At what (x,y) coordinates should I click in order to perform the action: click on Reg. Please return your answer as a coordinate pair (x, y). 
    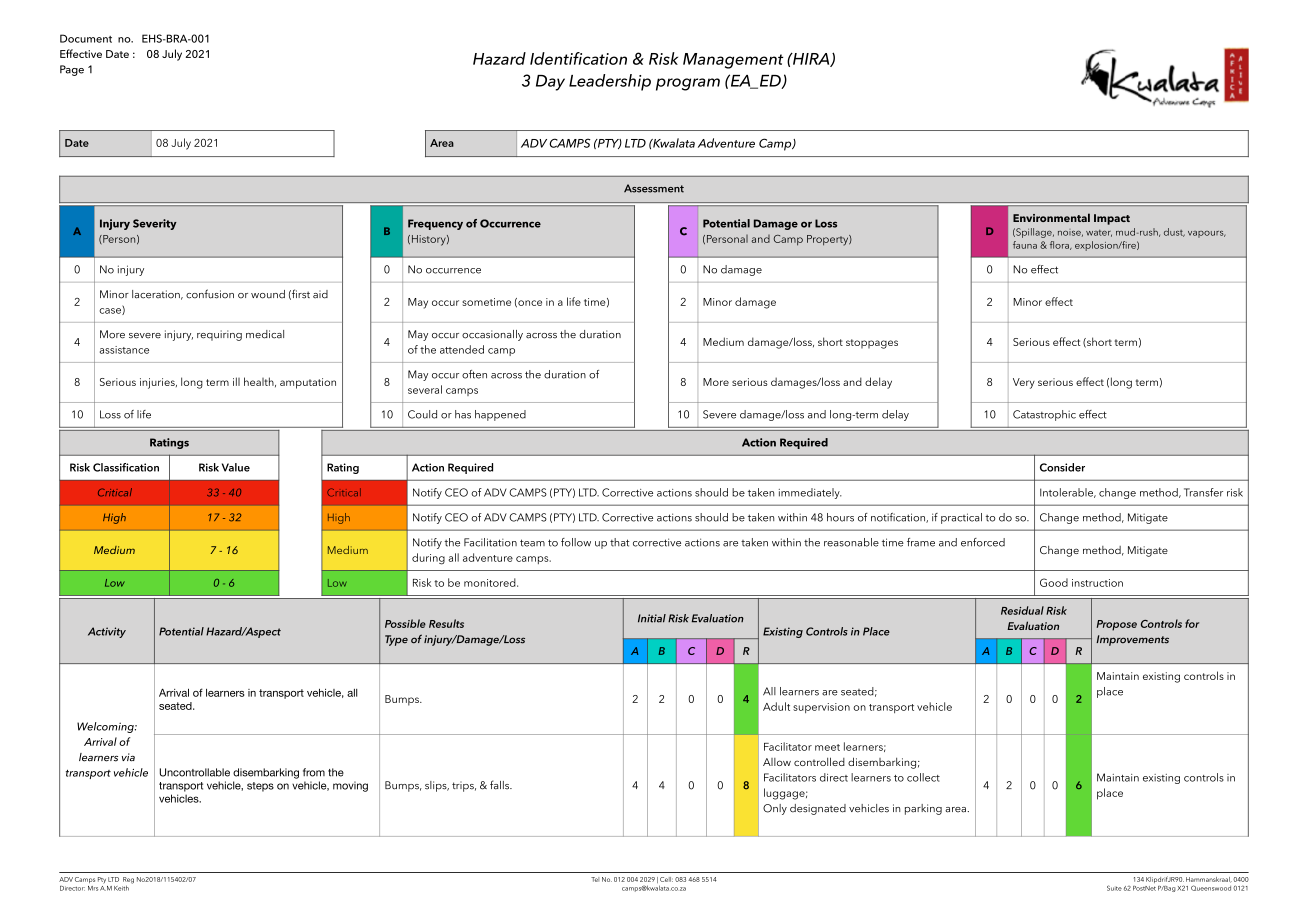
    Looking at the image, I should click on (128, 881).
